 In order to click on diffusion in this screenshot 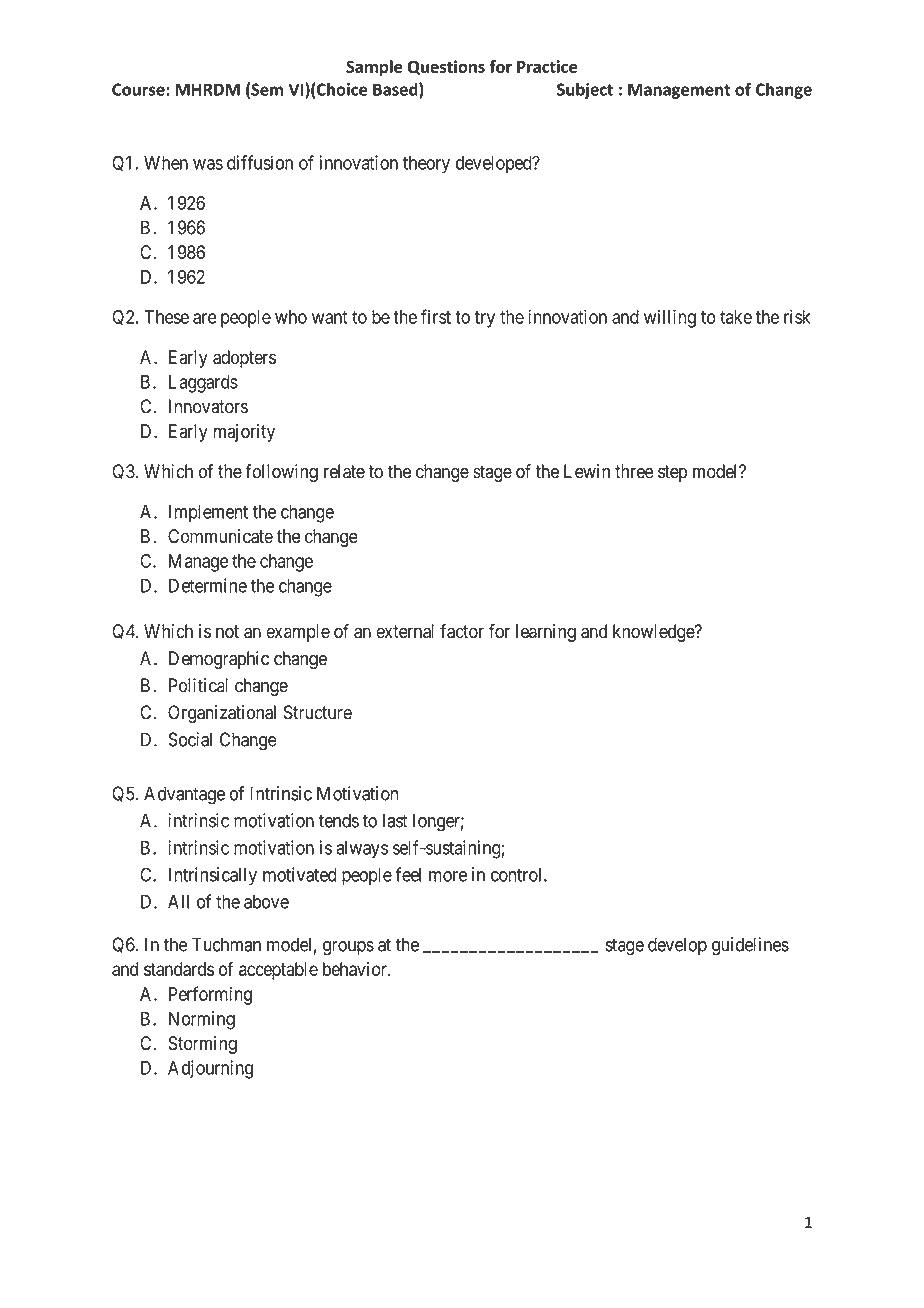, I will do `click(260, 162)`.
